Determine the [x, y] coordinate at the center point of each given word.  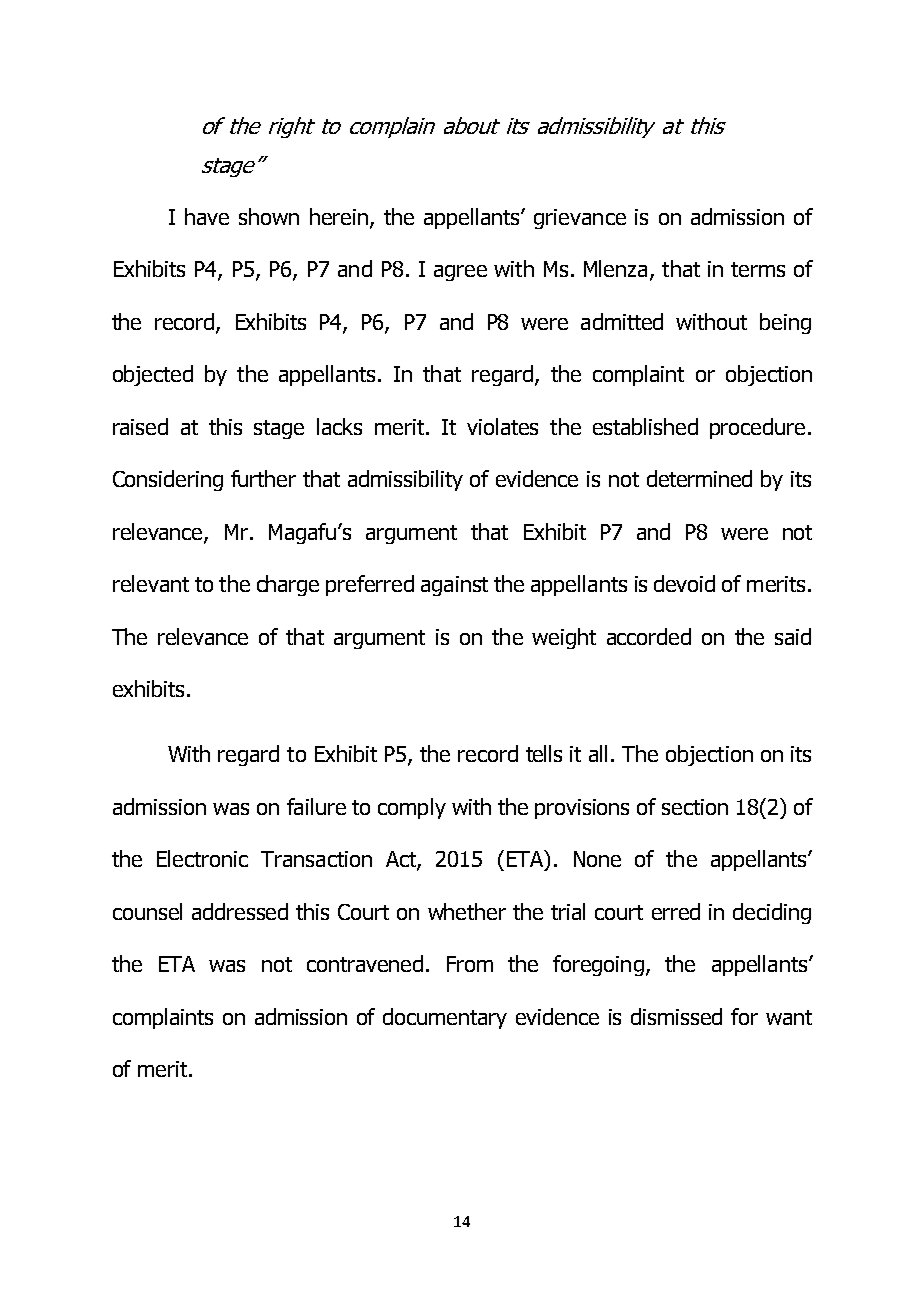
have [207, 216]
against [454, 586]
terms [758, 269]
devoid [684, 583]
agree [460, 273]
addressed [240, 911]
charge [288, 585]
